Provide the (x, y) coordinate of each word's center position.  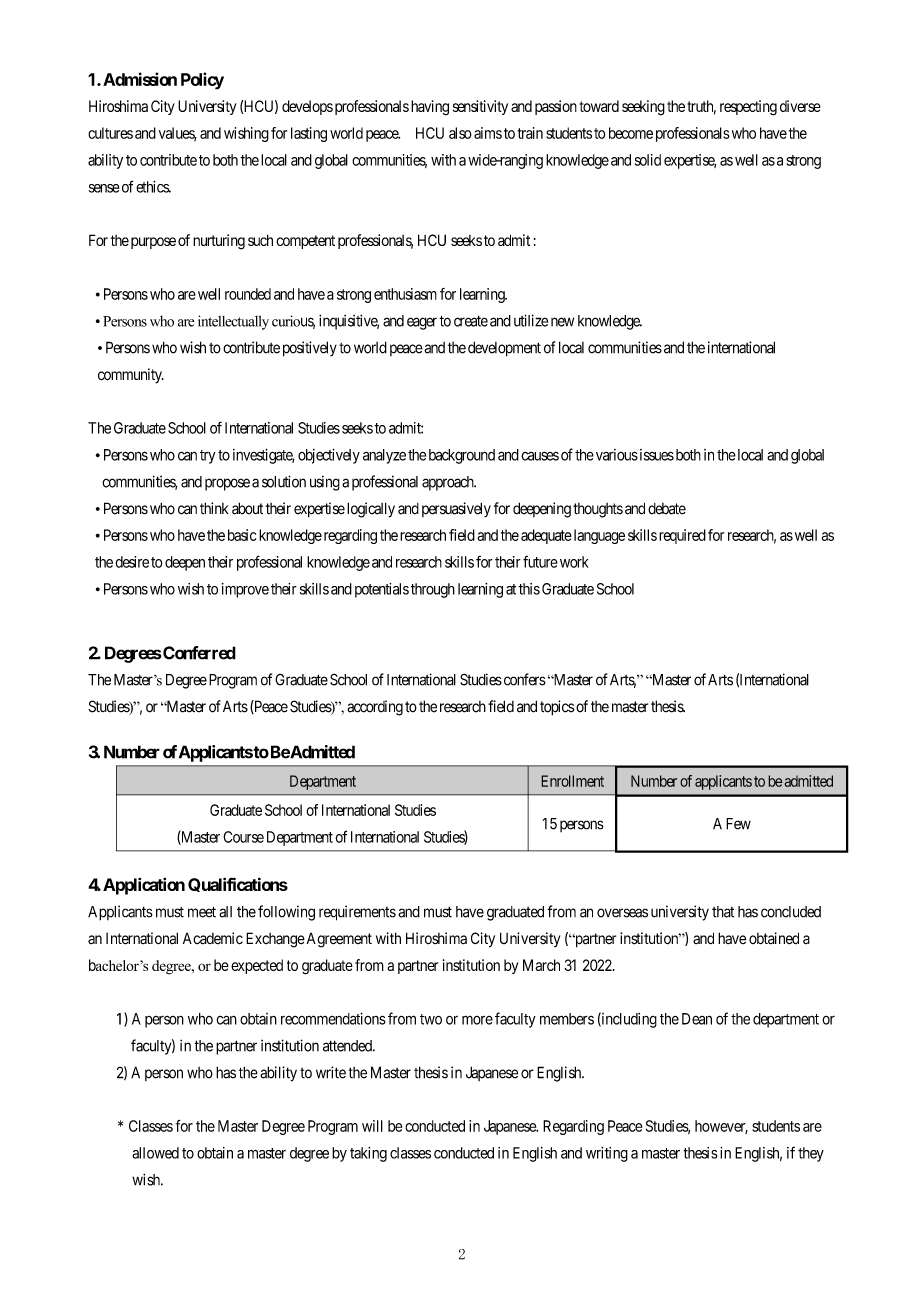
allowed (155, 1153)
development (504, 349)
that (723, 912)
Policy (202, 81)
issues (655, 455)
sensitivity (480, 107)
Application (144, 886)
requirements (357, 913)
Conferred (198, 653)
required (682, 536)
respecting (748, 108)
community (131, 376)
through (433, 590)
